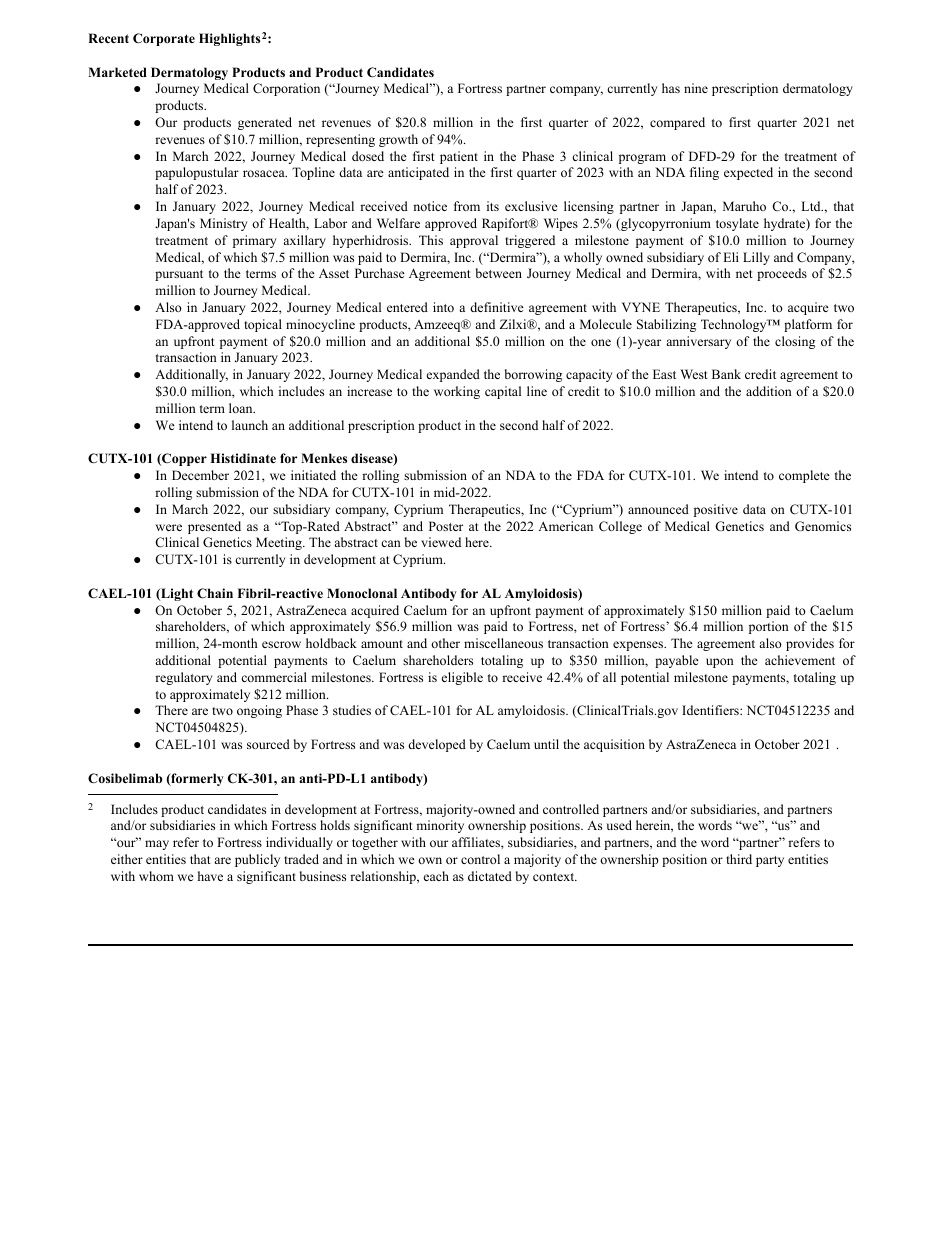  I want to click on dictated, so click(490, 876).
